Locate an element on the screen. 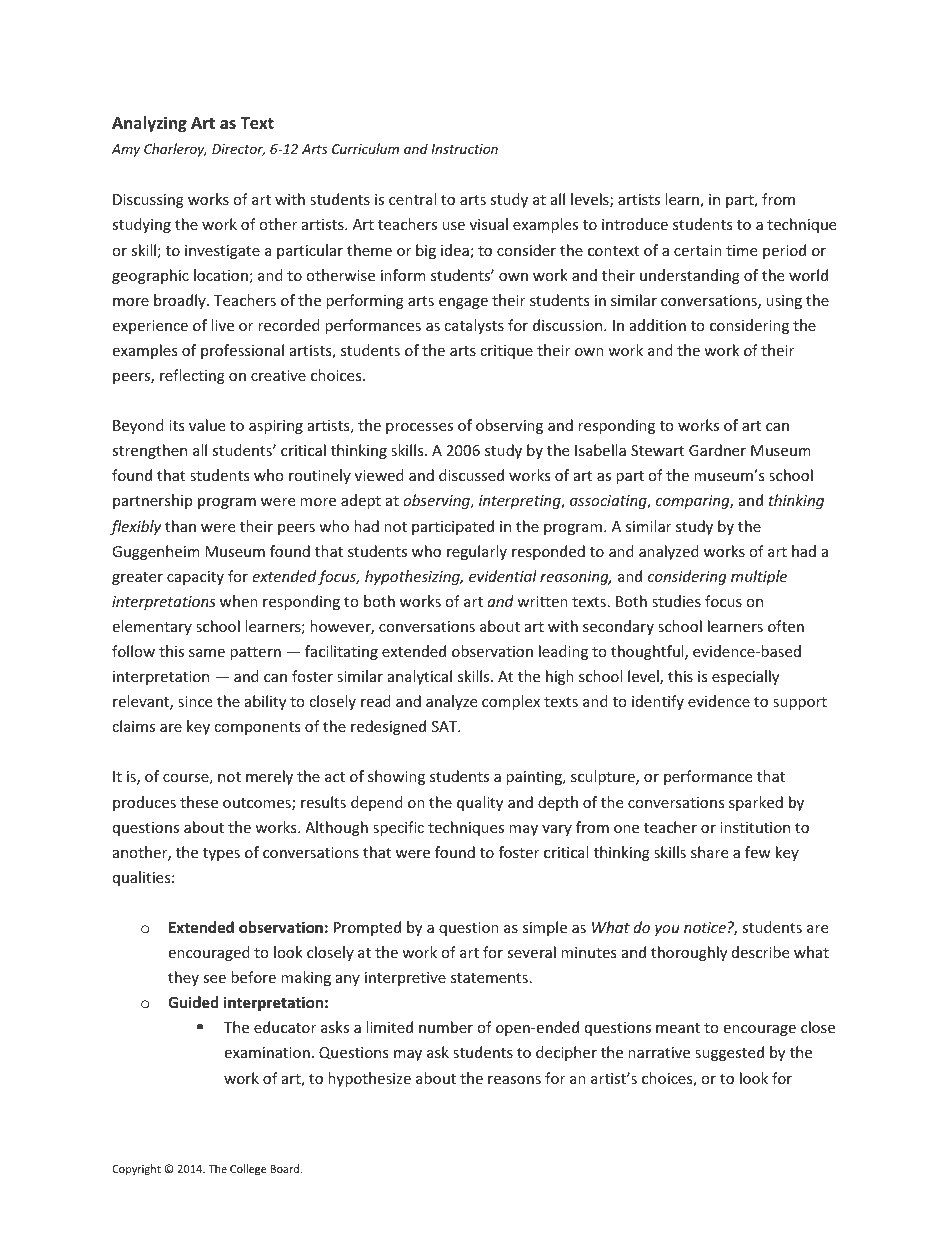 This screenshot has height=1233, width=952. College is located at coordinates (248, 1170).
